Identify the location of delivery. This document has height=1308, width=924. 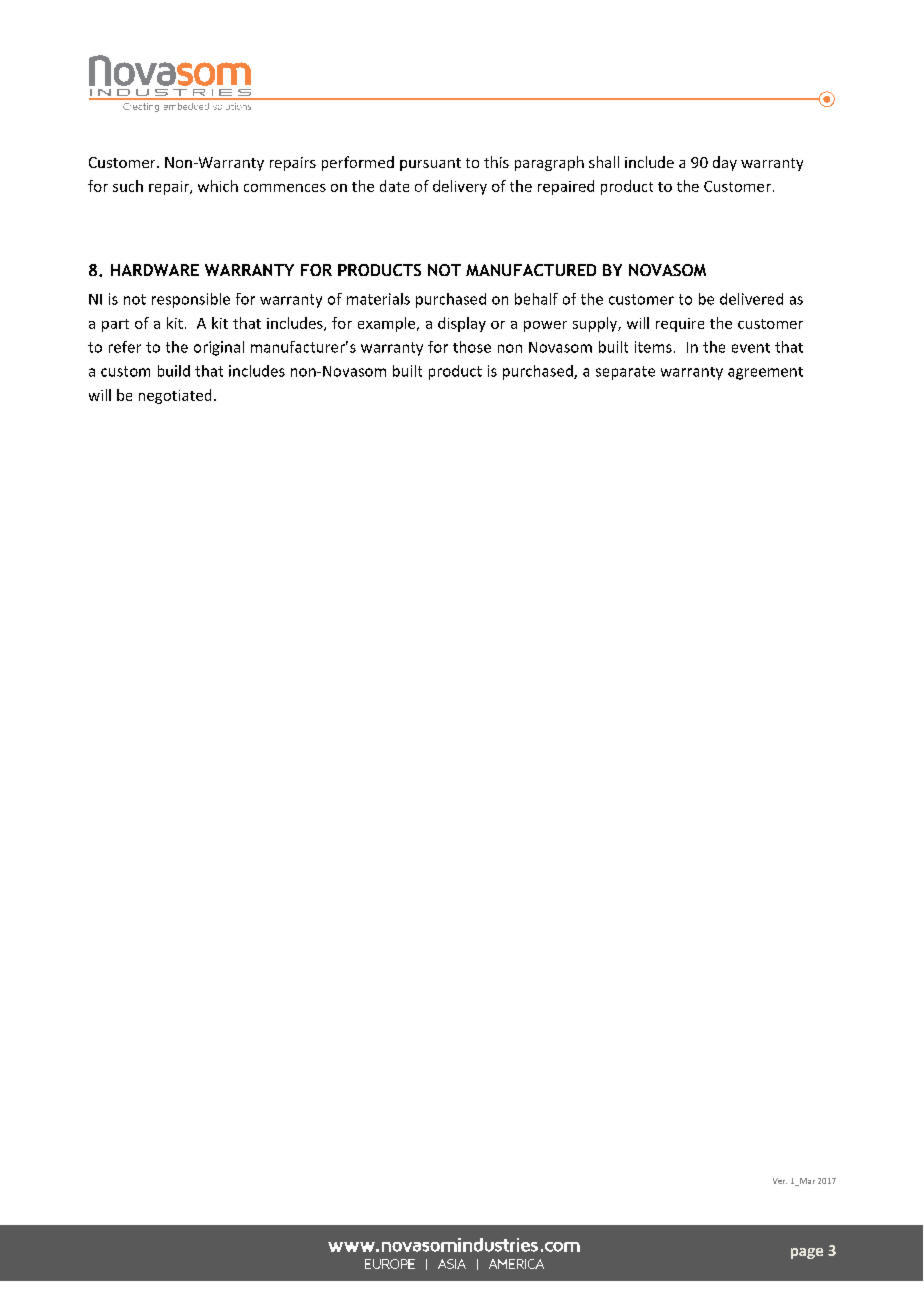
(460, 187).
